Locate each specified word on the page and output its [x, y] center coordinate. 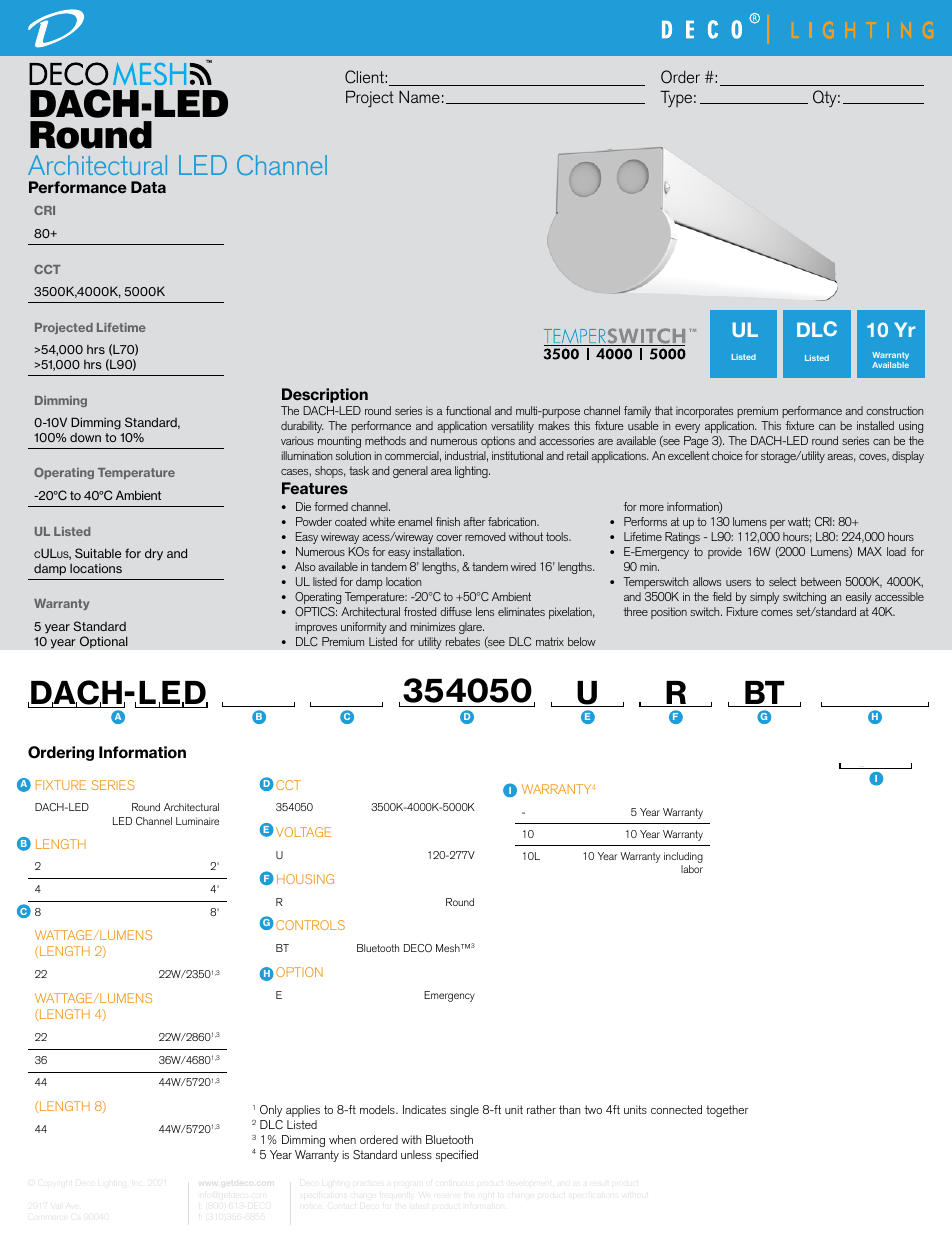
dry [154, 554]
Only [271, 1111]
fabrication [513, 521]
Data [148, 187]
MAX [870, 551]
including [683, 859]
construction [894, 410]
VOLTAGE [303, 832]
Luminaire [197, 821]
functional [468, 410]
